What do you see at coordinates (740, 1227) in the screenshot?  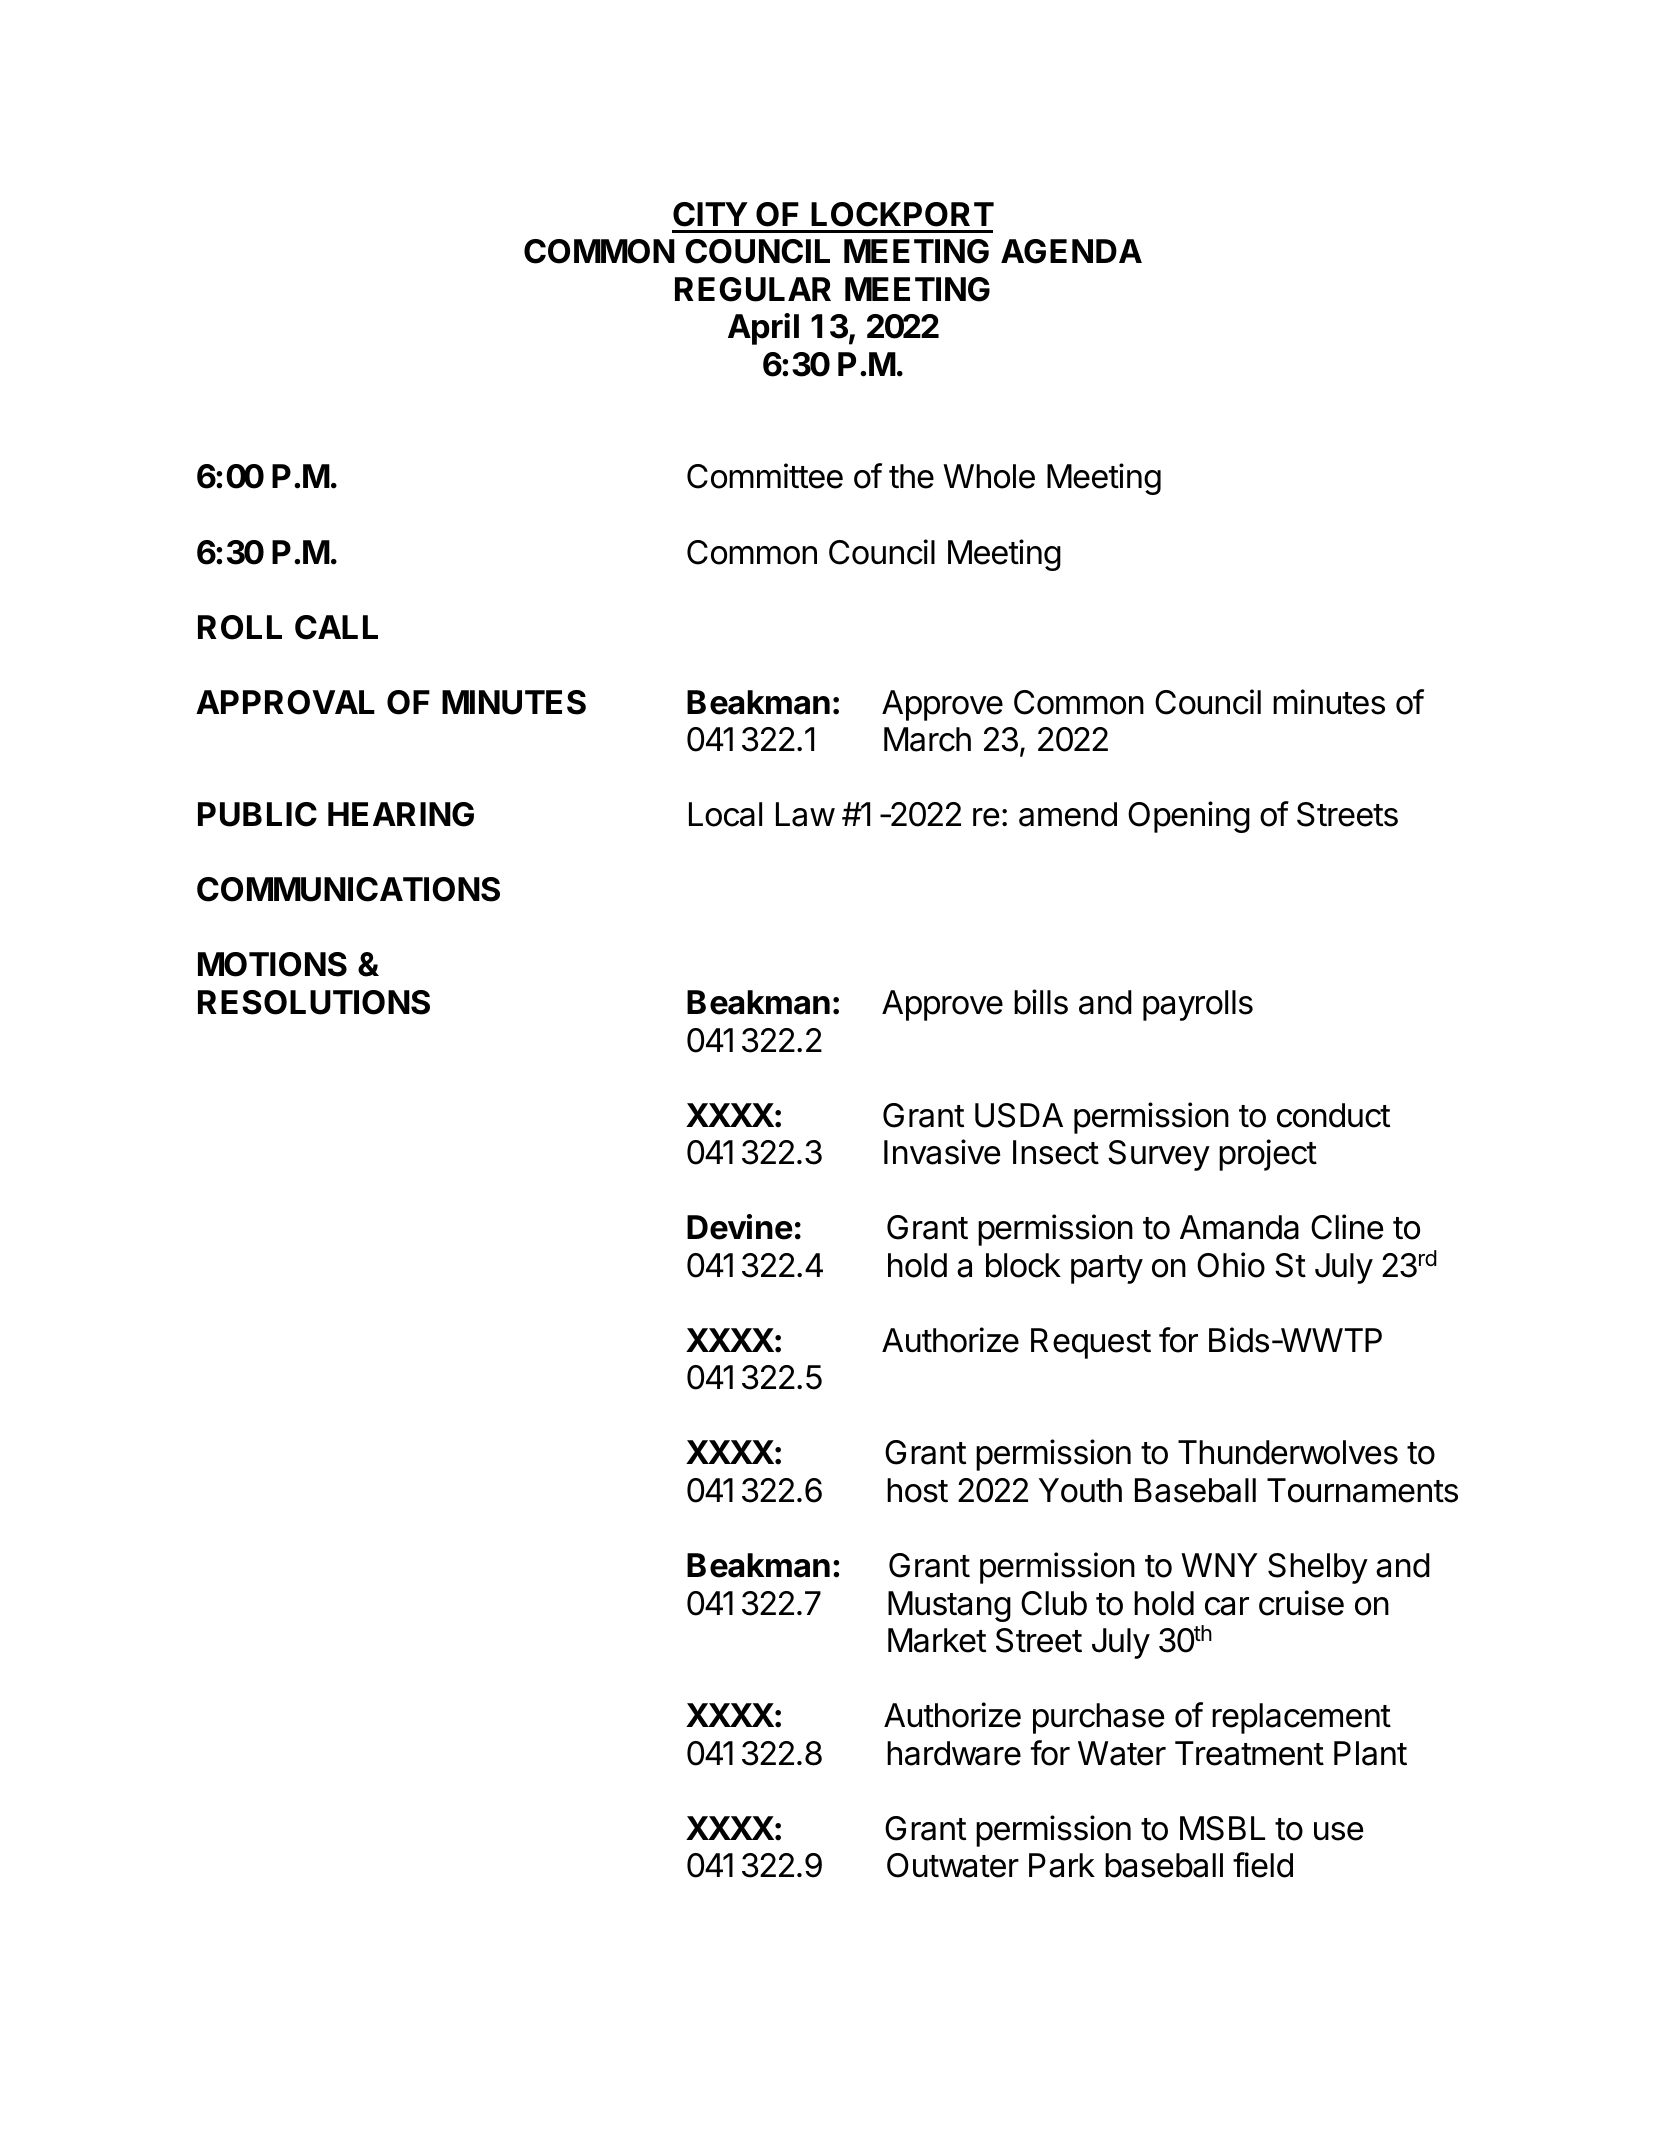 I see `Devine` at bounding box center [740, 1227].
